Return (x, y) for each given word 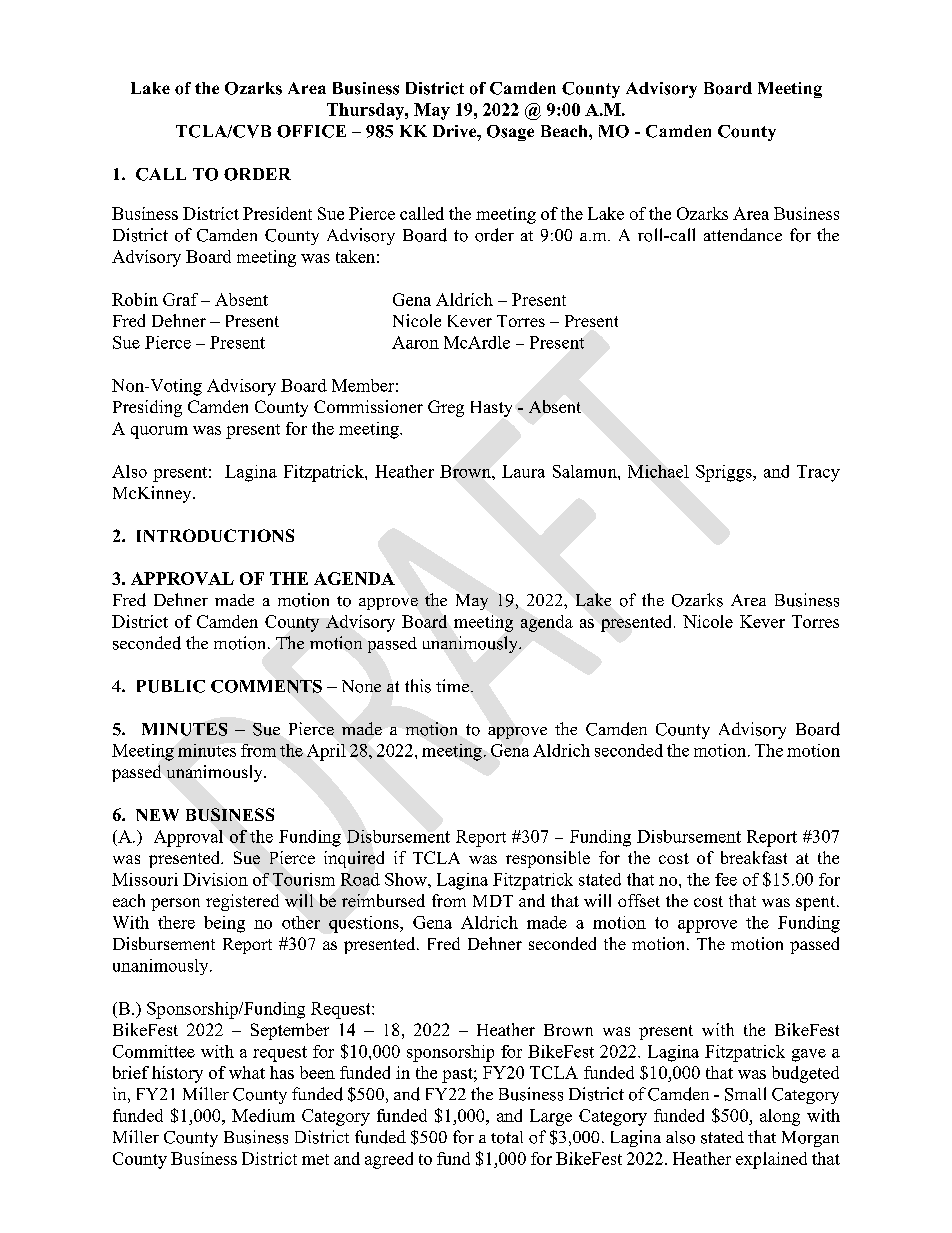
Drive (456, 131)
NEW (157, 815)
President (277, 213)
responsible (548, 859)
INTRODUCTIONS (215, 535)
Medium (263, 1115)
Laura (523, 471)
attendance (743, 234)
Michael (658, 471)
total (507, 1137)
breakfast (754, 857)
